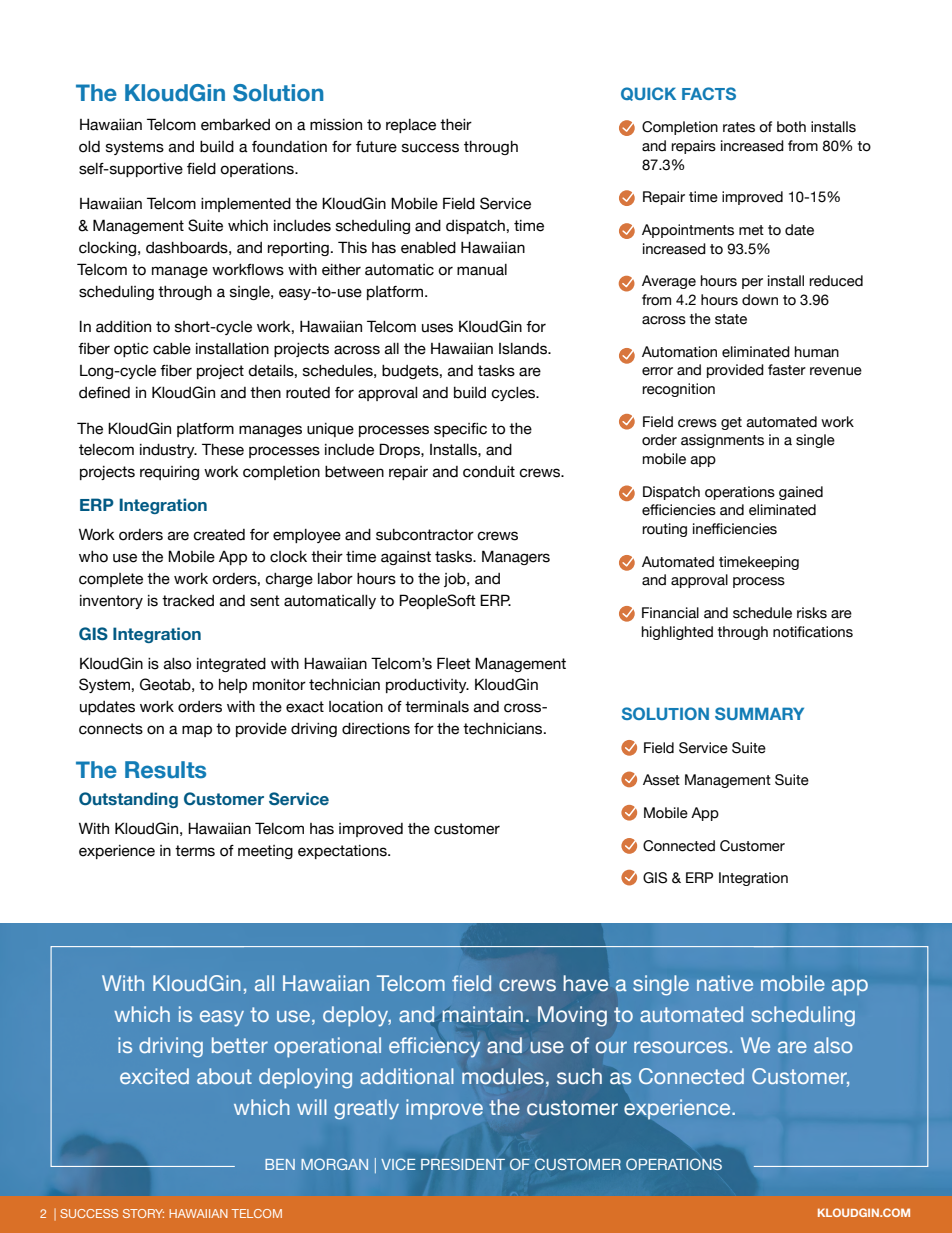 The width and height of the image is (952, 1233). Describe the element at coordinates (235, 125) in the image. I see `embarked` at that location.
